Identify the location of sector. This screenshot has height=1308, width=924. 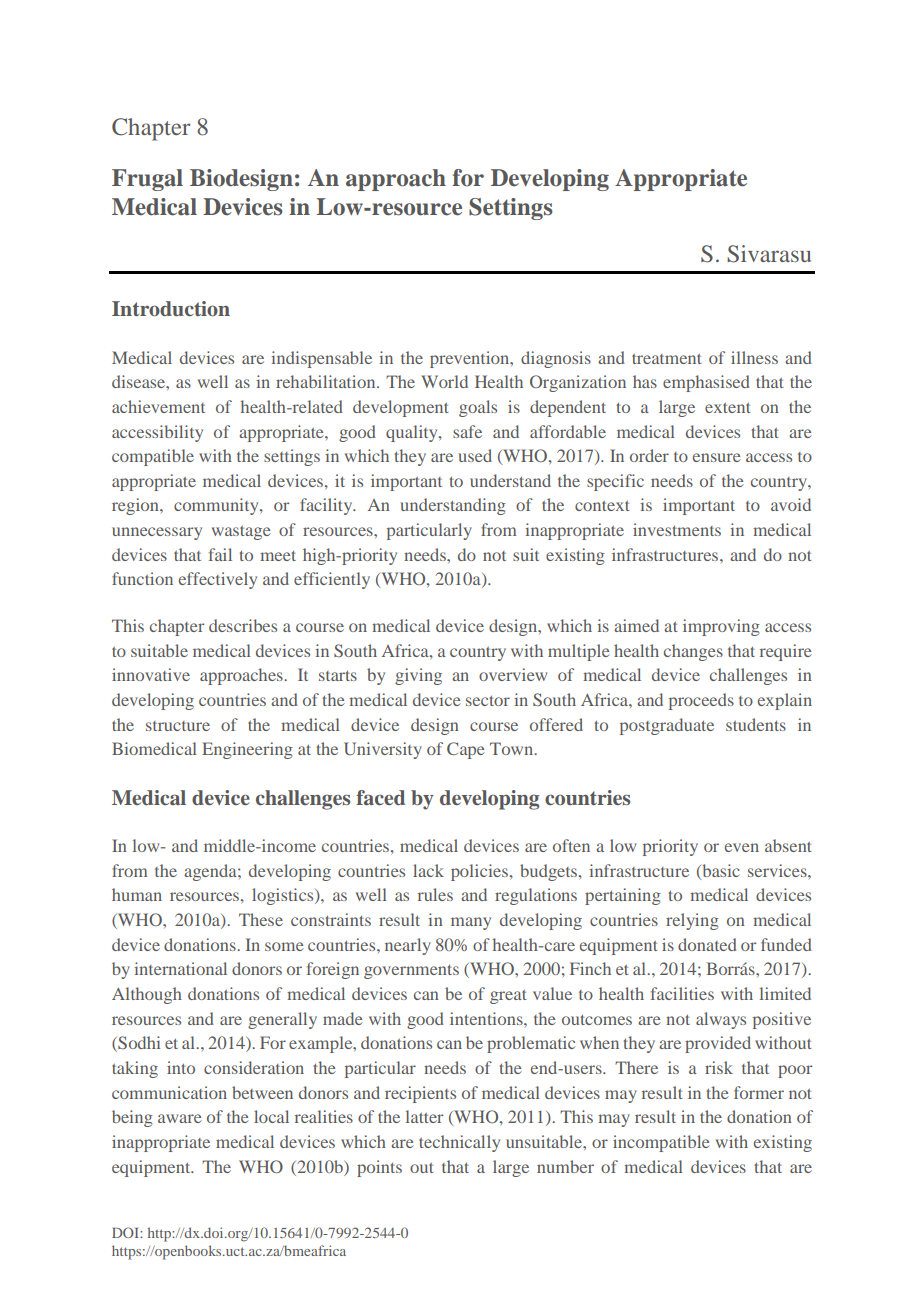
(488, 701).
